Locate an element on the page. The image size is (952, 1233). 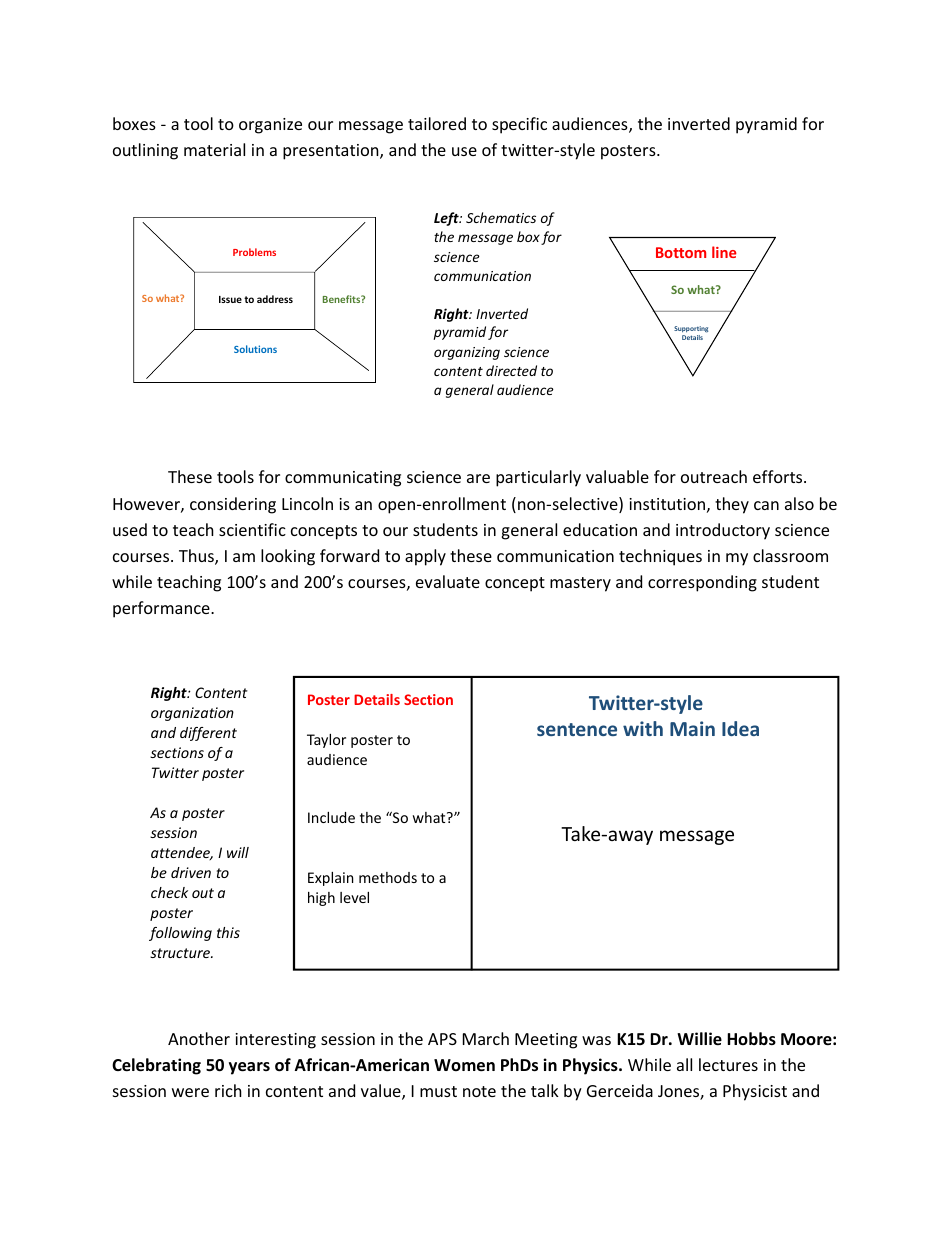
Another is located at coordinates (199, 1038).
